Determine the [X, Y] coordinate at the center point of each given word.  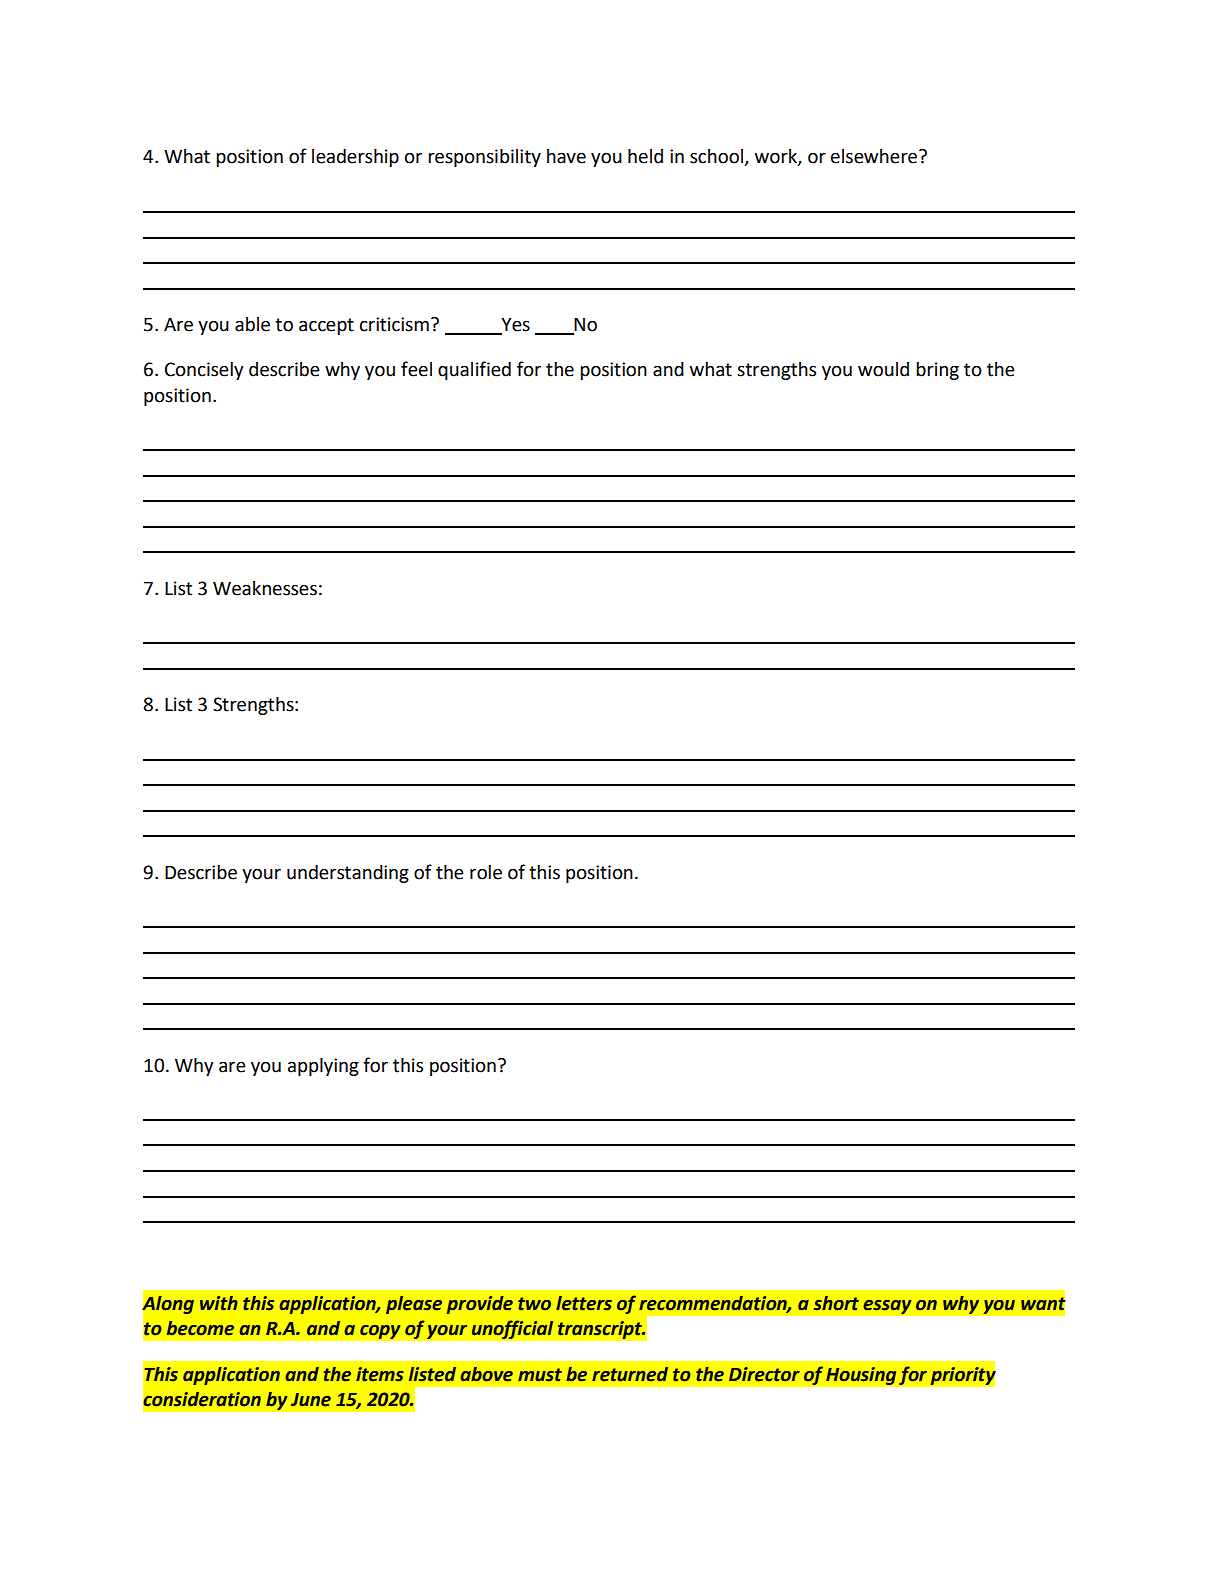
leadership [355, 158]
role [486, 872]
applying [323, 1067]
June [311, 1400]
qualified [474, 370]
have [566, 156]
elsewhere [875, 156]
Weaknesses [265, 588]
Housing [861, 1376]
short [836, 1303]
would [883, 369]
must [540, 1375]
